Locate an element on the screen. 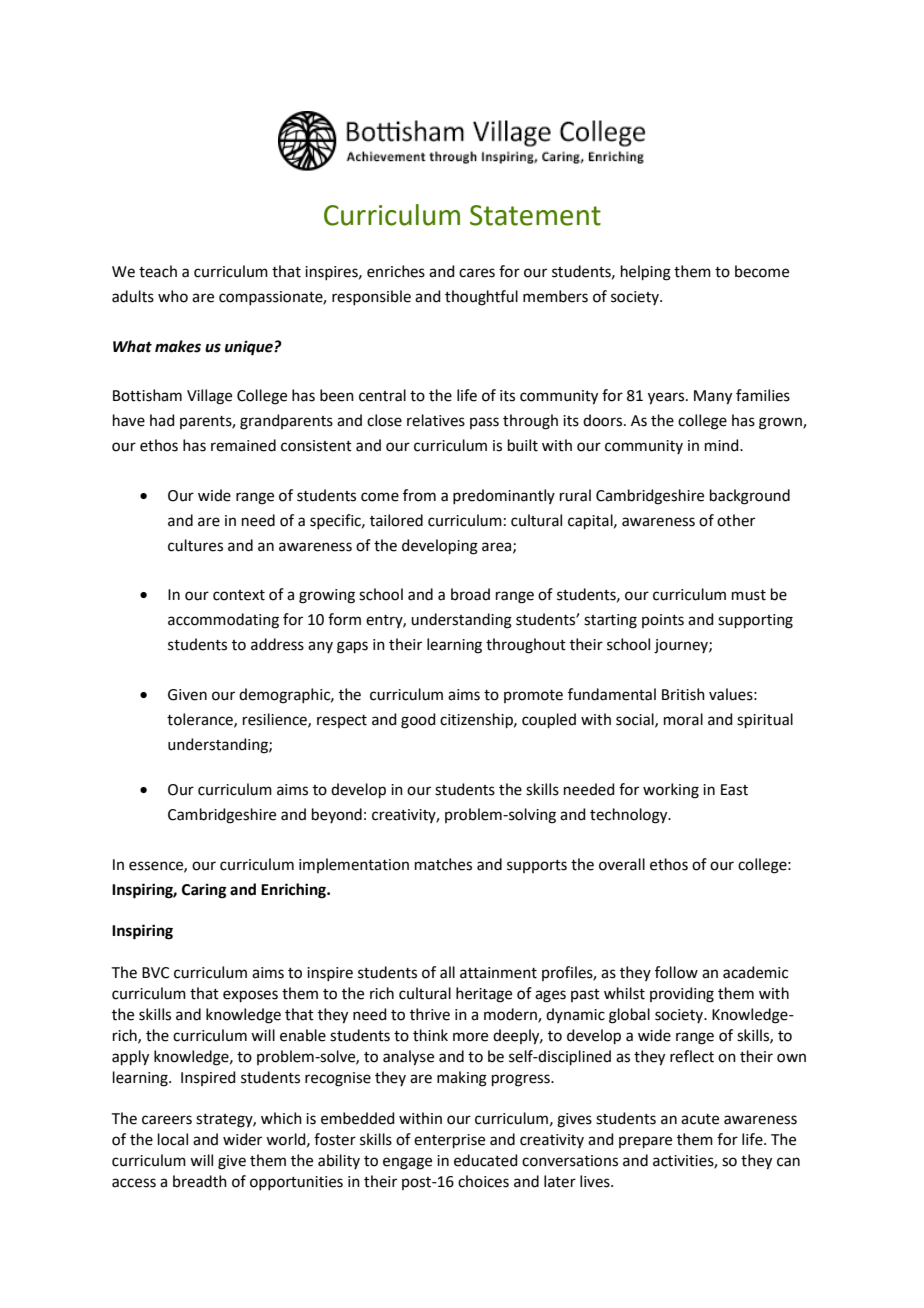 The width and height of the screenshot is (924, 1308). British is located at coordinates (683, 694).
